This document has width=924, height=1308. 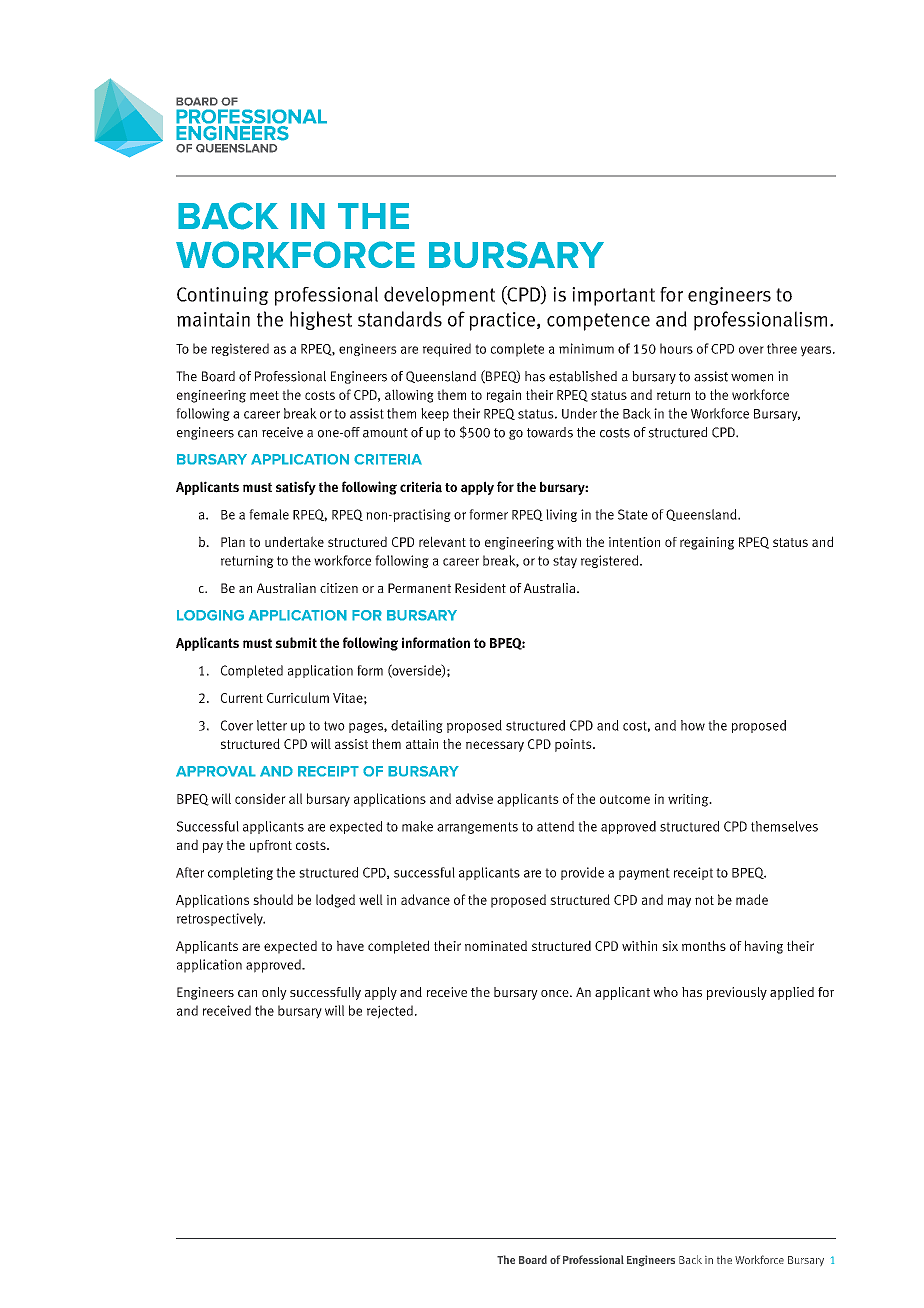 What do you see at coordinates (634, 542) in the document?
I see `intention` at bounding box center [634, 542].
